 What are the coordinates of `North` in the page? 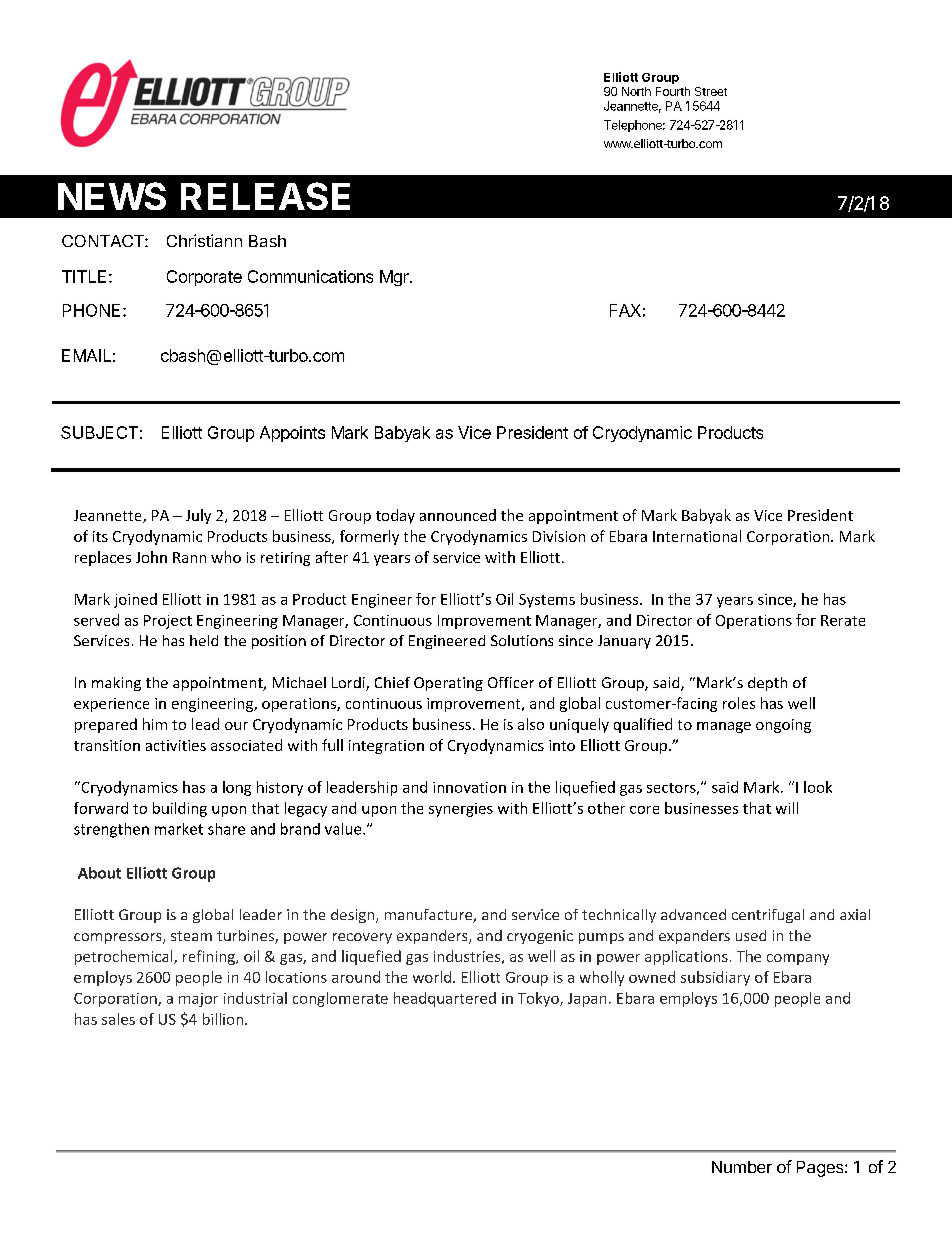 It's located at (636, 91).
